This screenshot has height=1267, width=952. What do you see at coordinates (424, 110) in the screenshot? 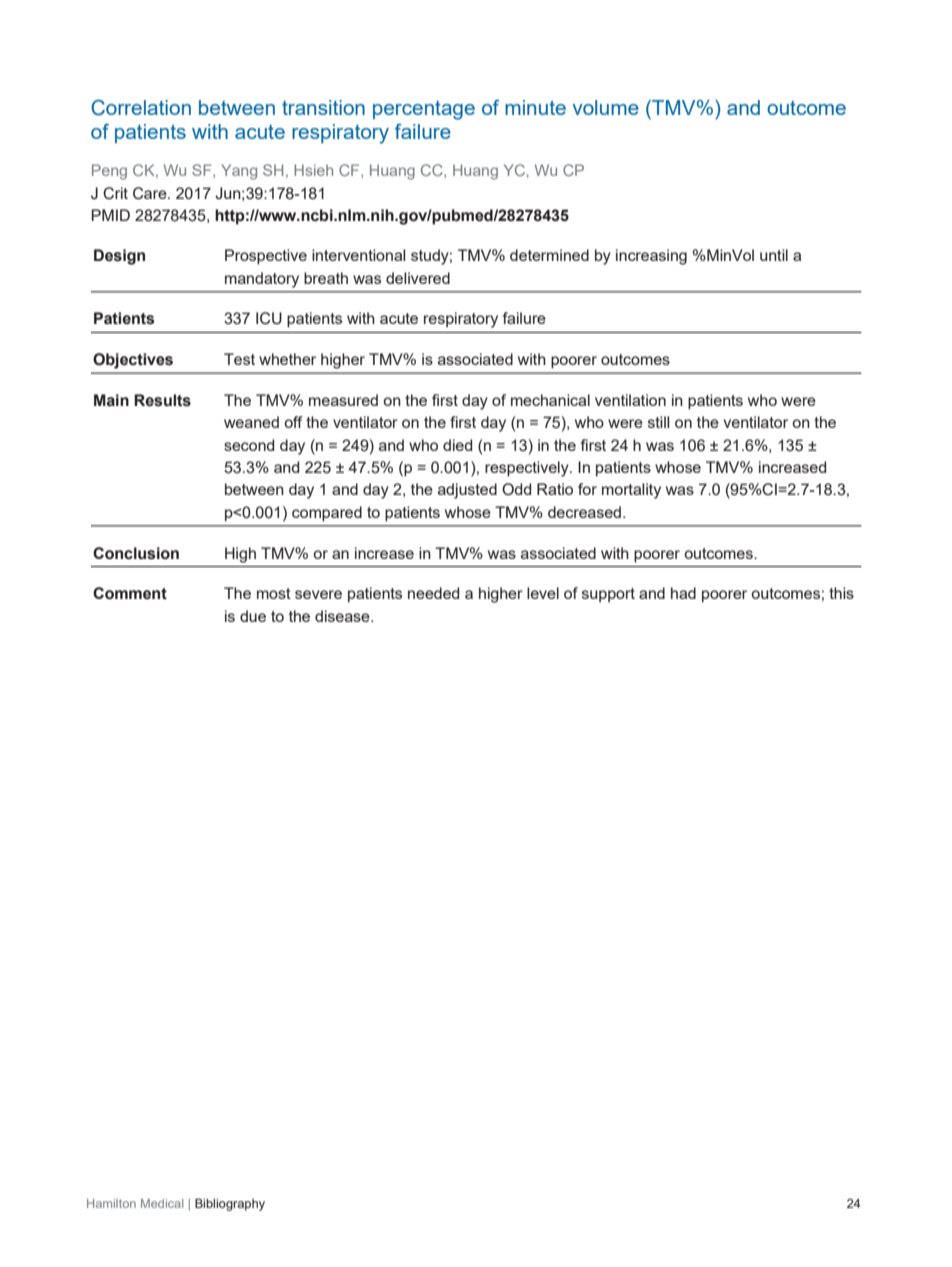
I see `percentage` at bounding box center [424, 110].
